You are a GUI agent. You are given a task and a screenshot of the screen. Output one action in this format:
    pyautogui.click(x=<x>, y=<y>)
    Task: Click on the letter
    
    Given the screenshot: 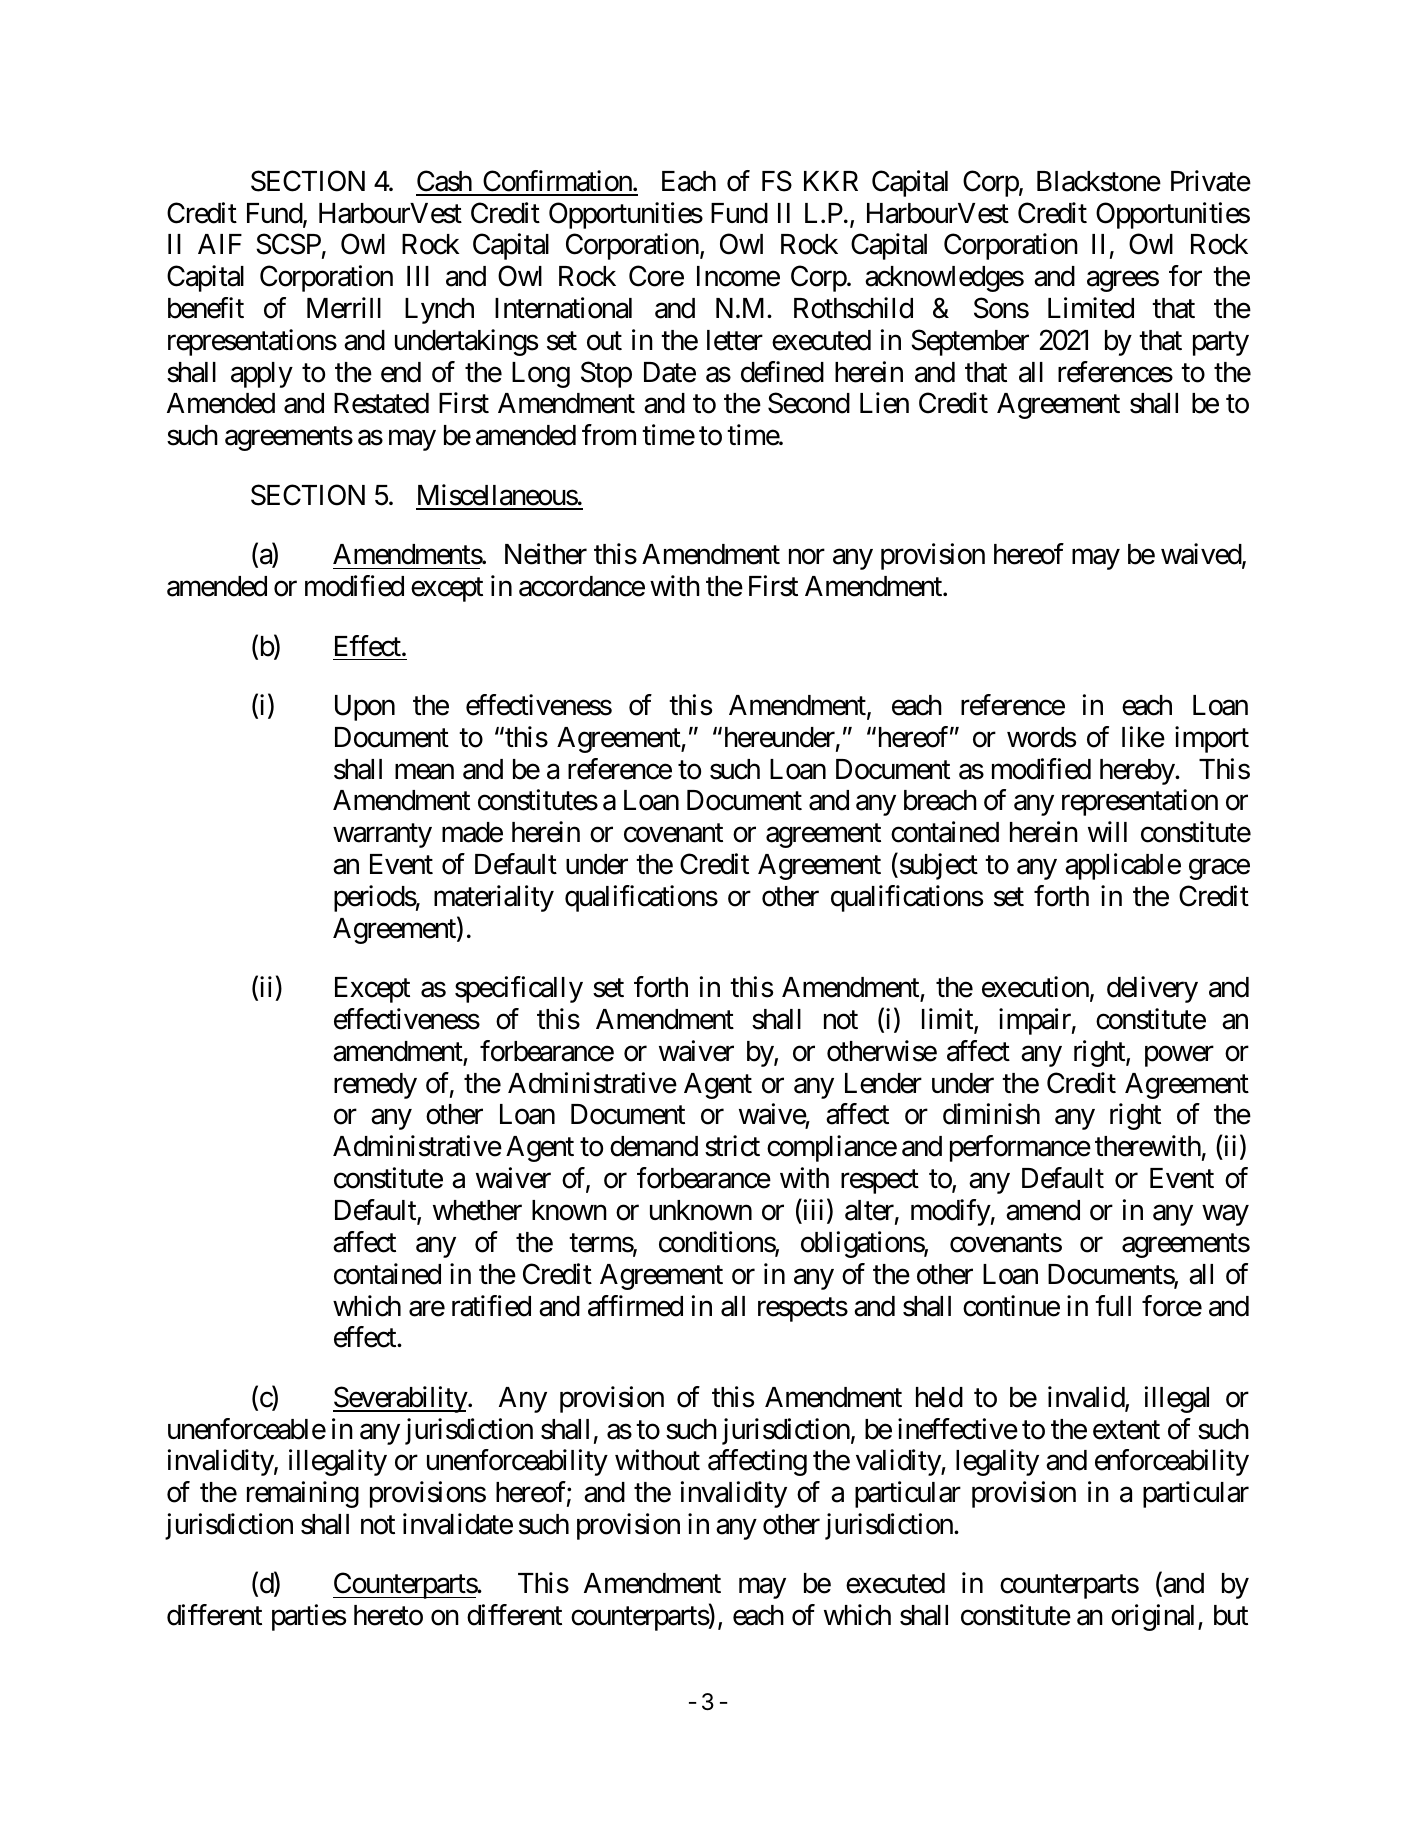 What is the action you would take?
    pyautogui.click(x=735, y=340)
